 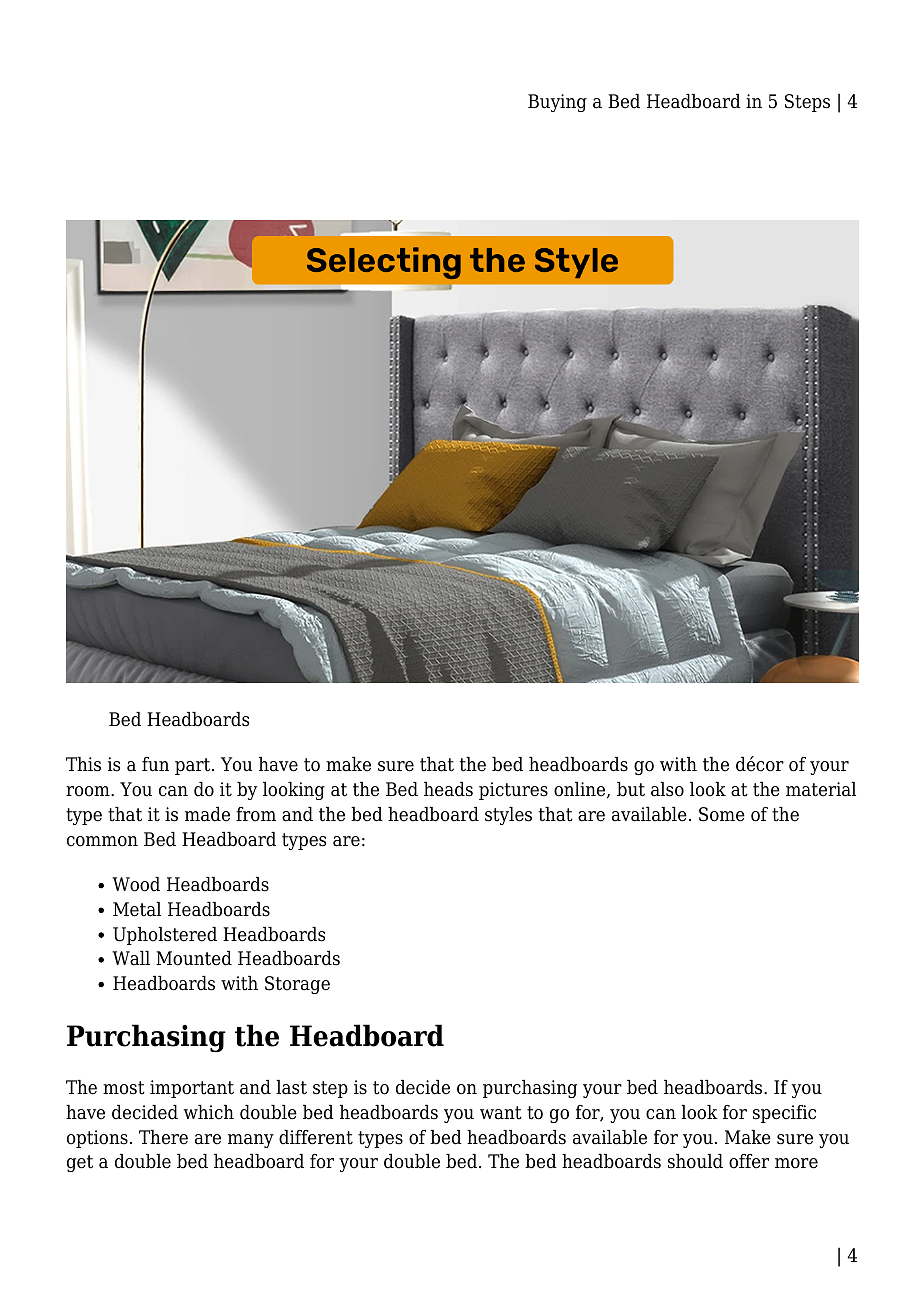 What do you see at coordinates (667, 789) in the page?
I see `also` at bounding box center [667, 789].
